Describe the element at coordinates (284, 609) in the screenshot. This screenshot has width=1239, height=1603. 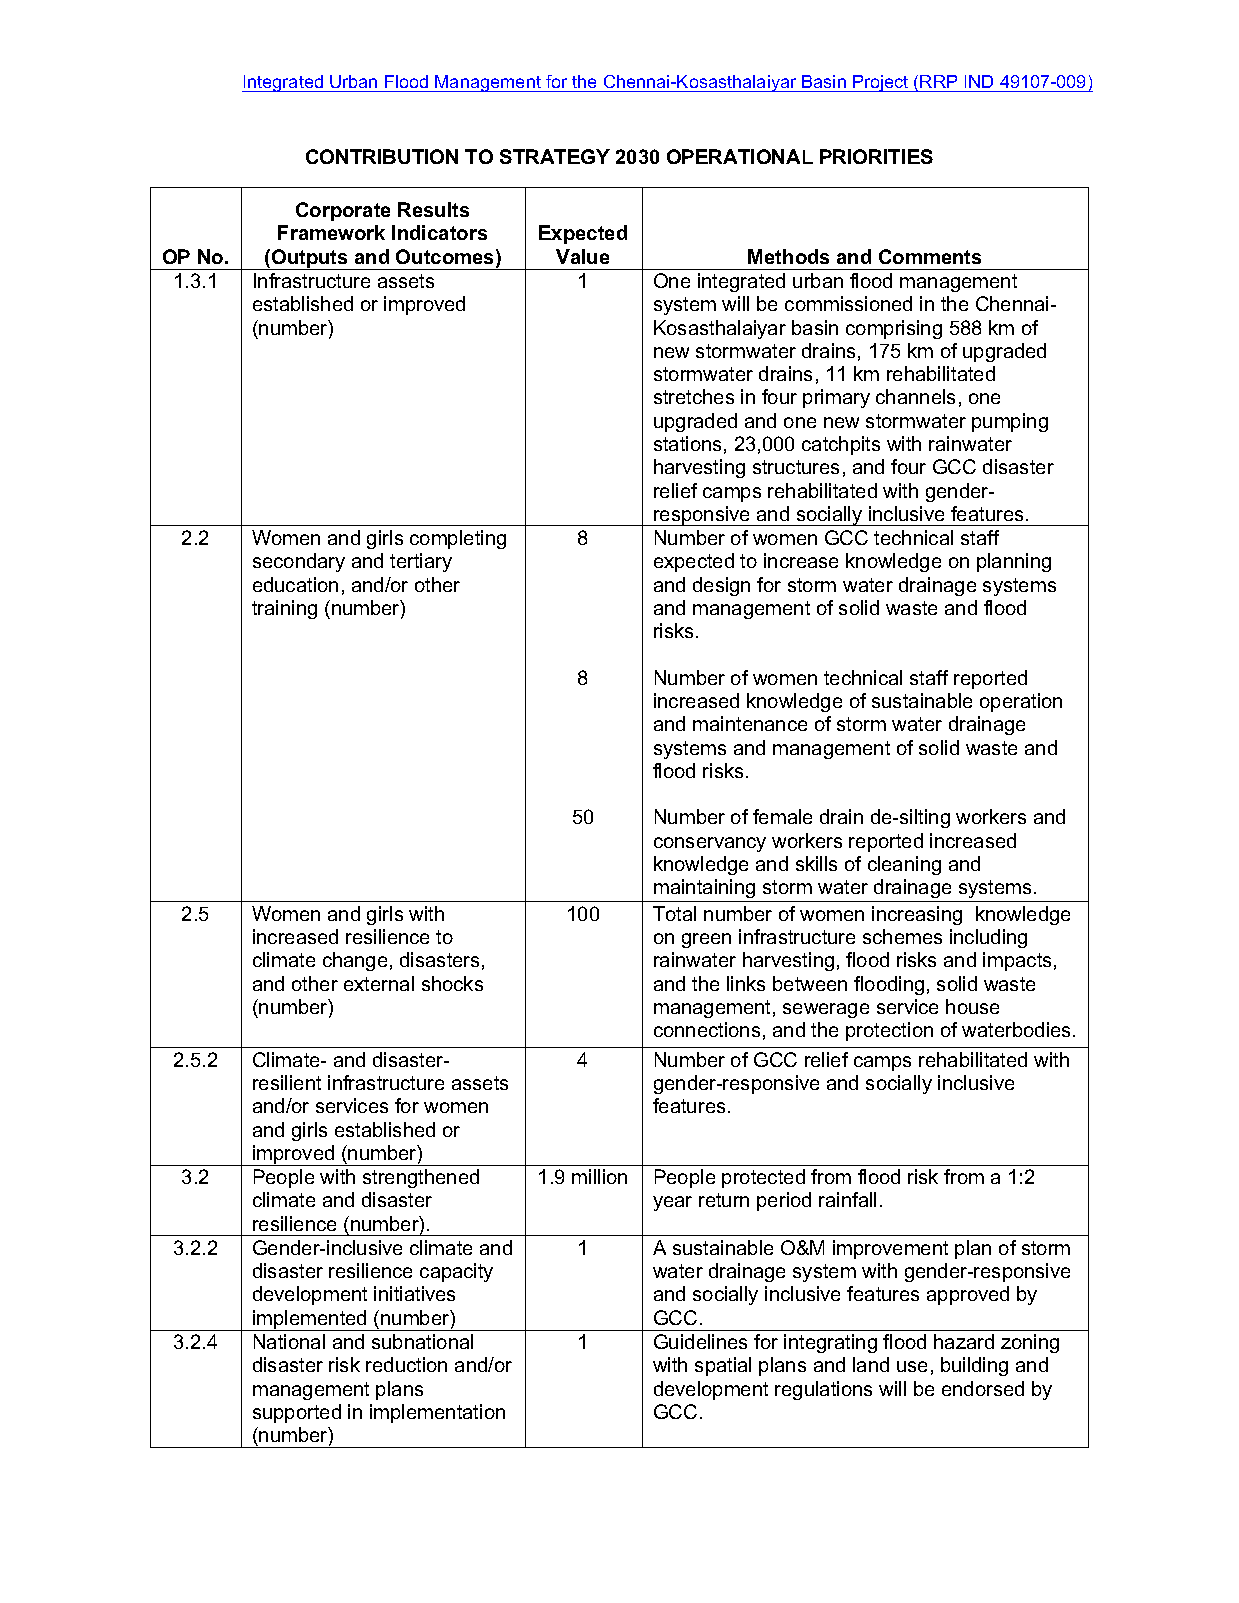
I see `training` at that location.
